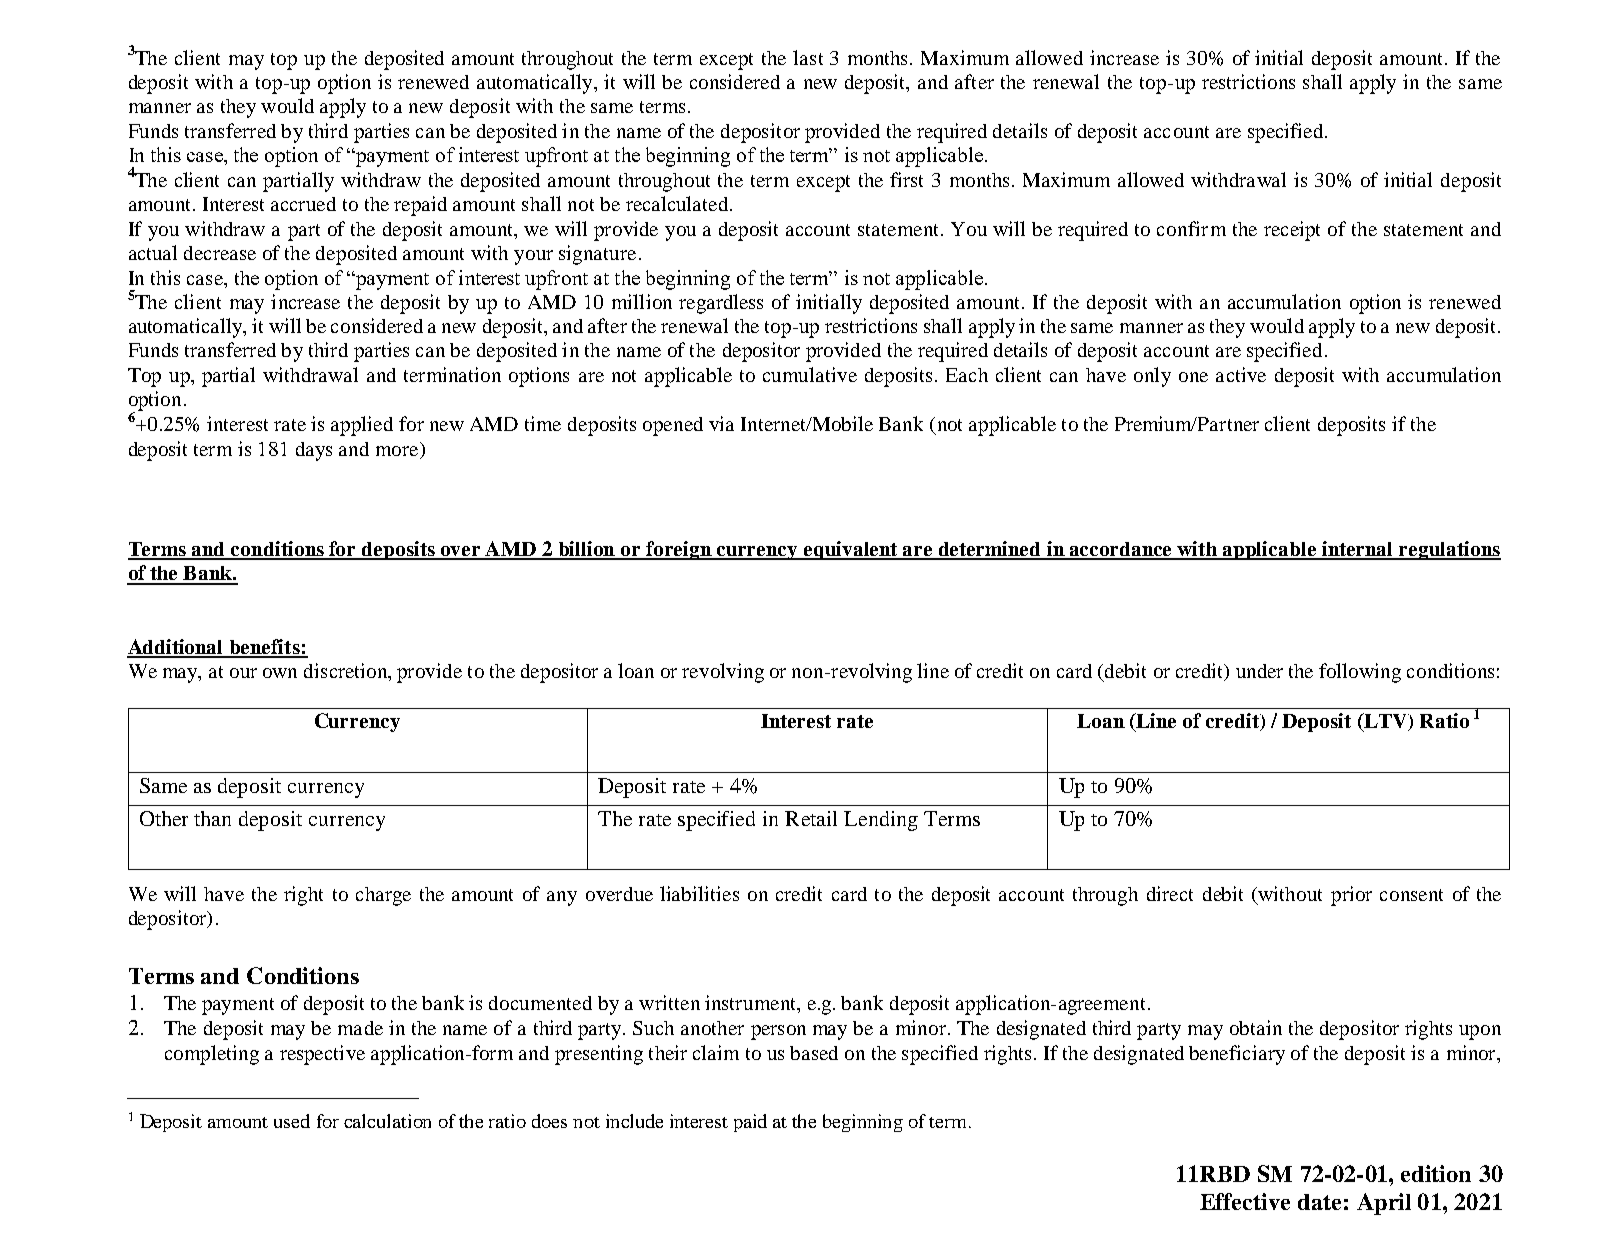 The height and width of the page is (1238, 1602). What do you see at coordinates (811, 818) in the page?
I see `Retail` at bounding box center [811, 818].
